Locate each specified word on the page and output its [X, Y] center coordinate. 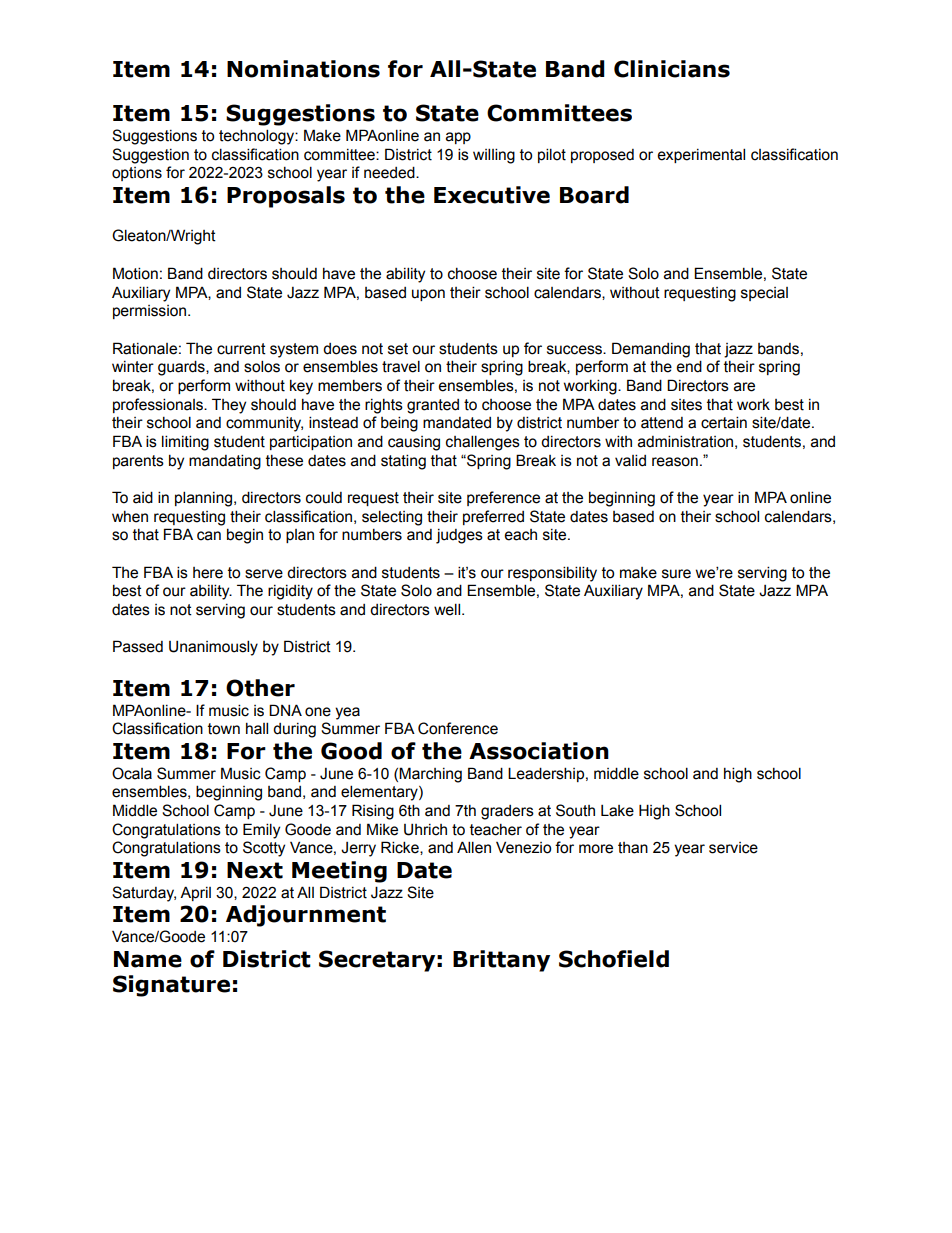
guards [182, 368]
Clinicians [672, 69]
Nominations [303, 69]
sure [676, 574]
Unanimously [213, 648]
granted [433, 406]
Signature [171, 986]
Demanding [651, 350]
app [458, 138]
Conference [458, 728]
